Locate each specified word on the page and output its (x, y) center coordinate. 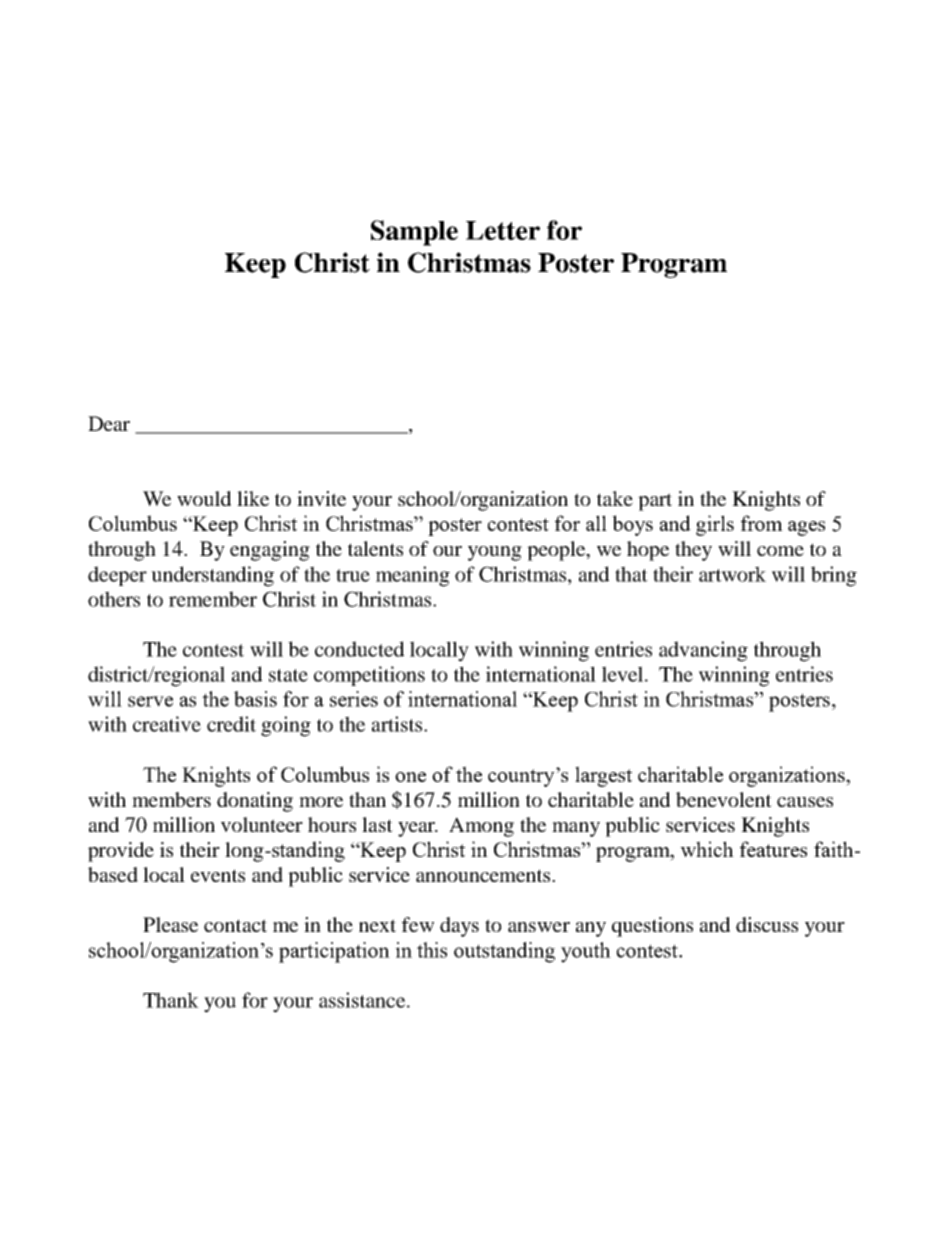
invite (321, 498)
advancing (703, 651)
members (171, 799)
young (495, 553)
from (762, 523)
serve (150, 701)
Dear (109, 423)
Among (481, 827)
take (615, 498)
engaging (270, 551)
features (773, 849)
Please (170, 924)
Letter (503, 230)
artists (398, 724)
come (780, 551)
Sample (414, 233)
